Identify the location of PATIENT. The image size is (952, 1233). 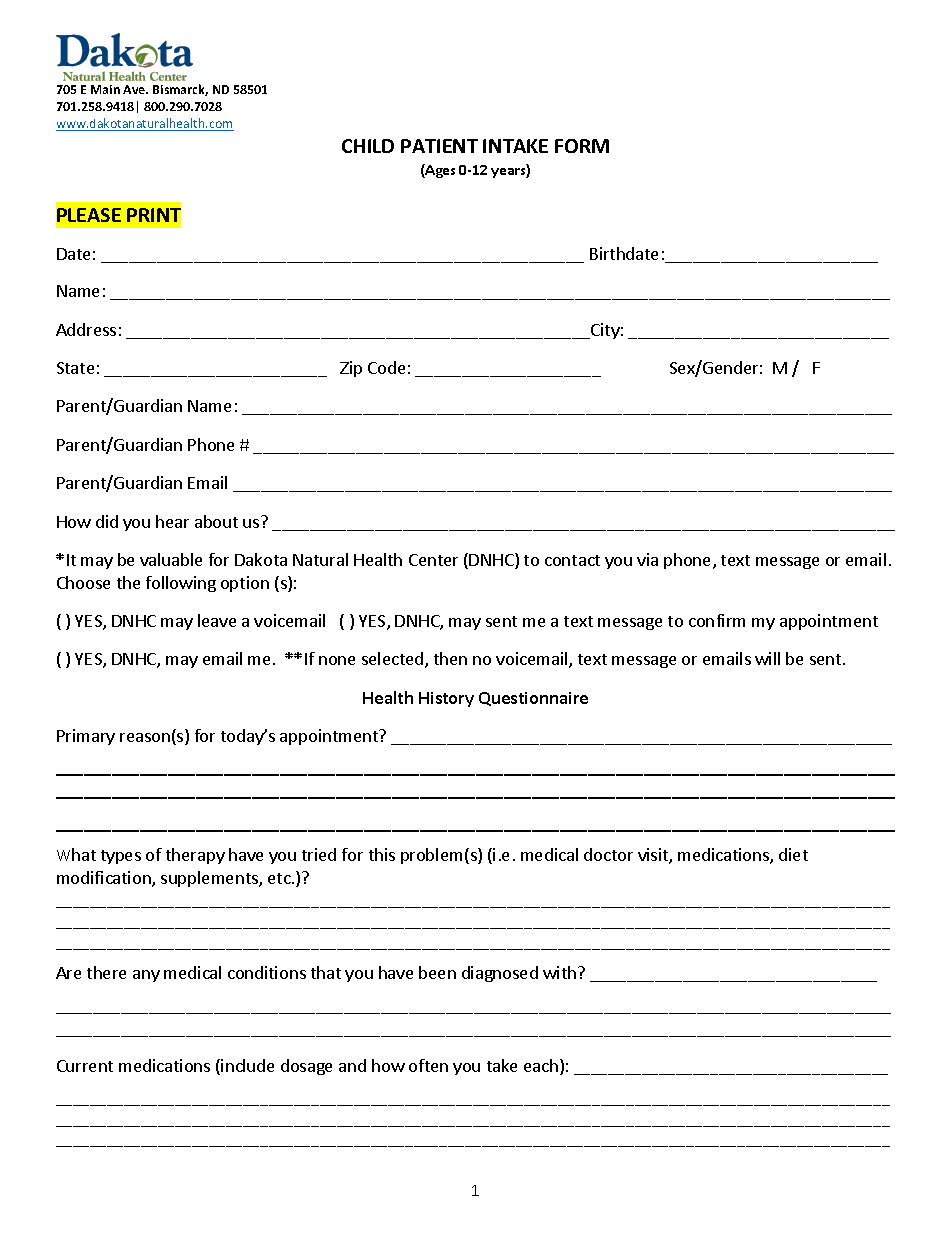
(439, 146).
